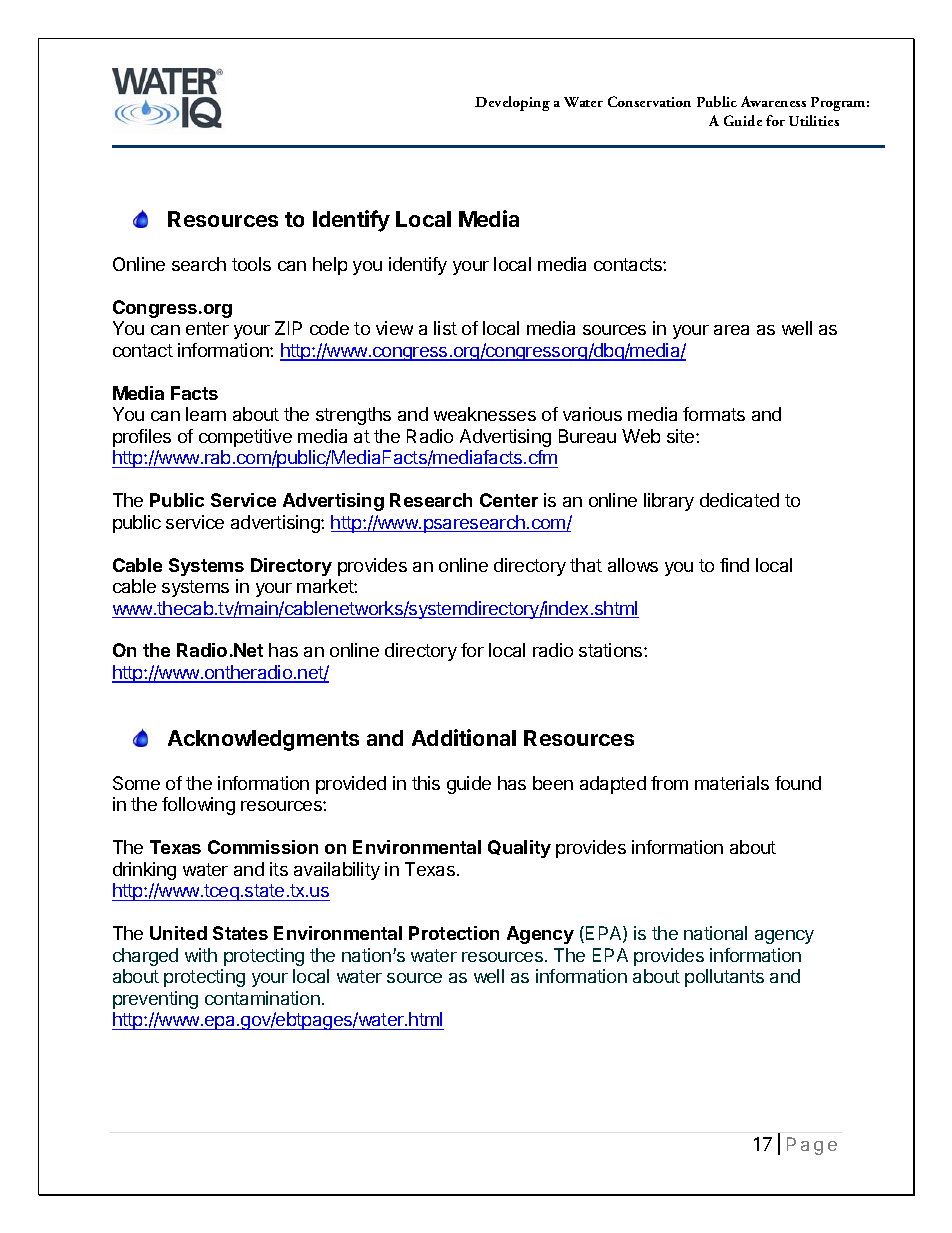 This document has height=1233, width=952. What do you see at coordinates (245, 438) in the document?
I see `competitive` at bounding box center [245, 438].
